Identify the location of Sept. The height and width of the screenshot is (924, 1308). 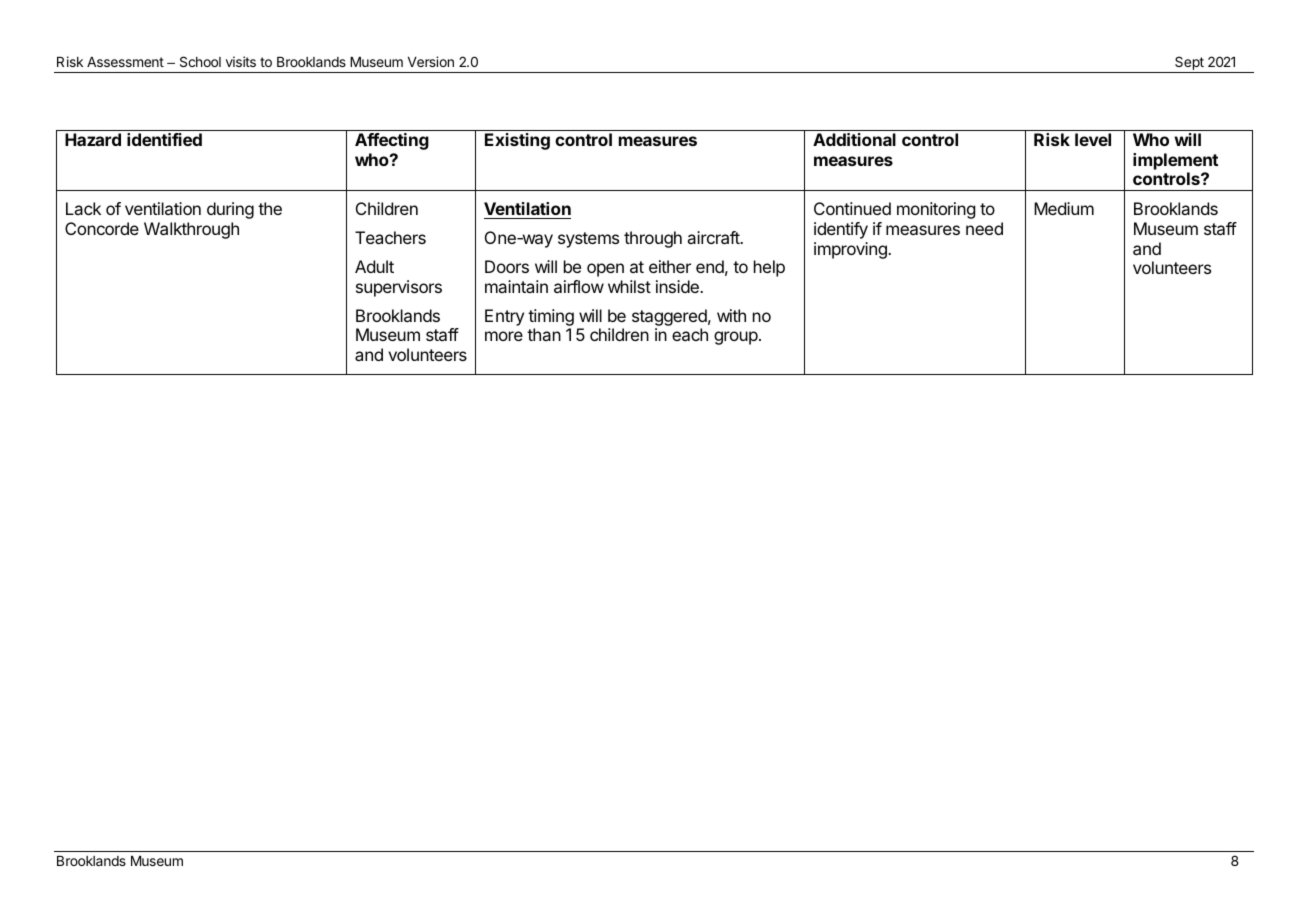
(1189, 64).
